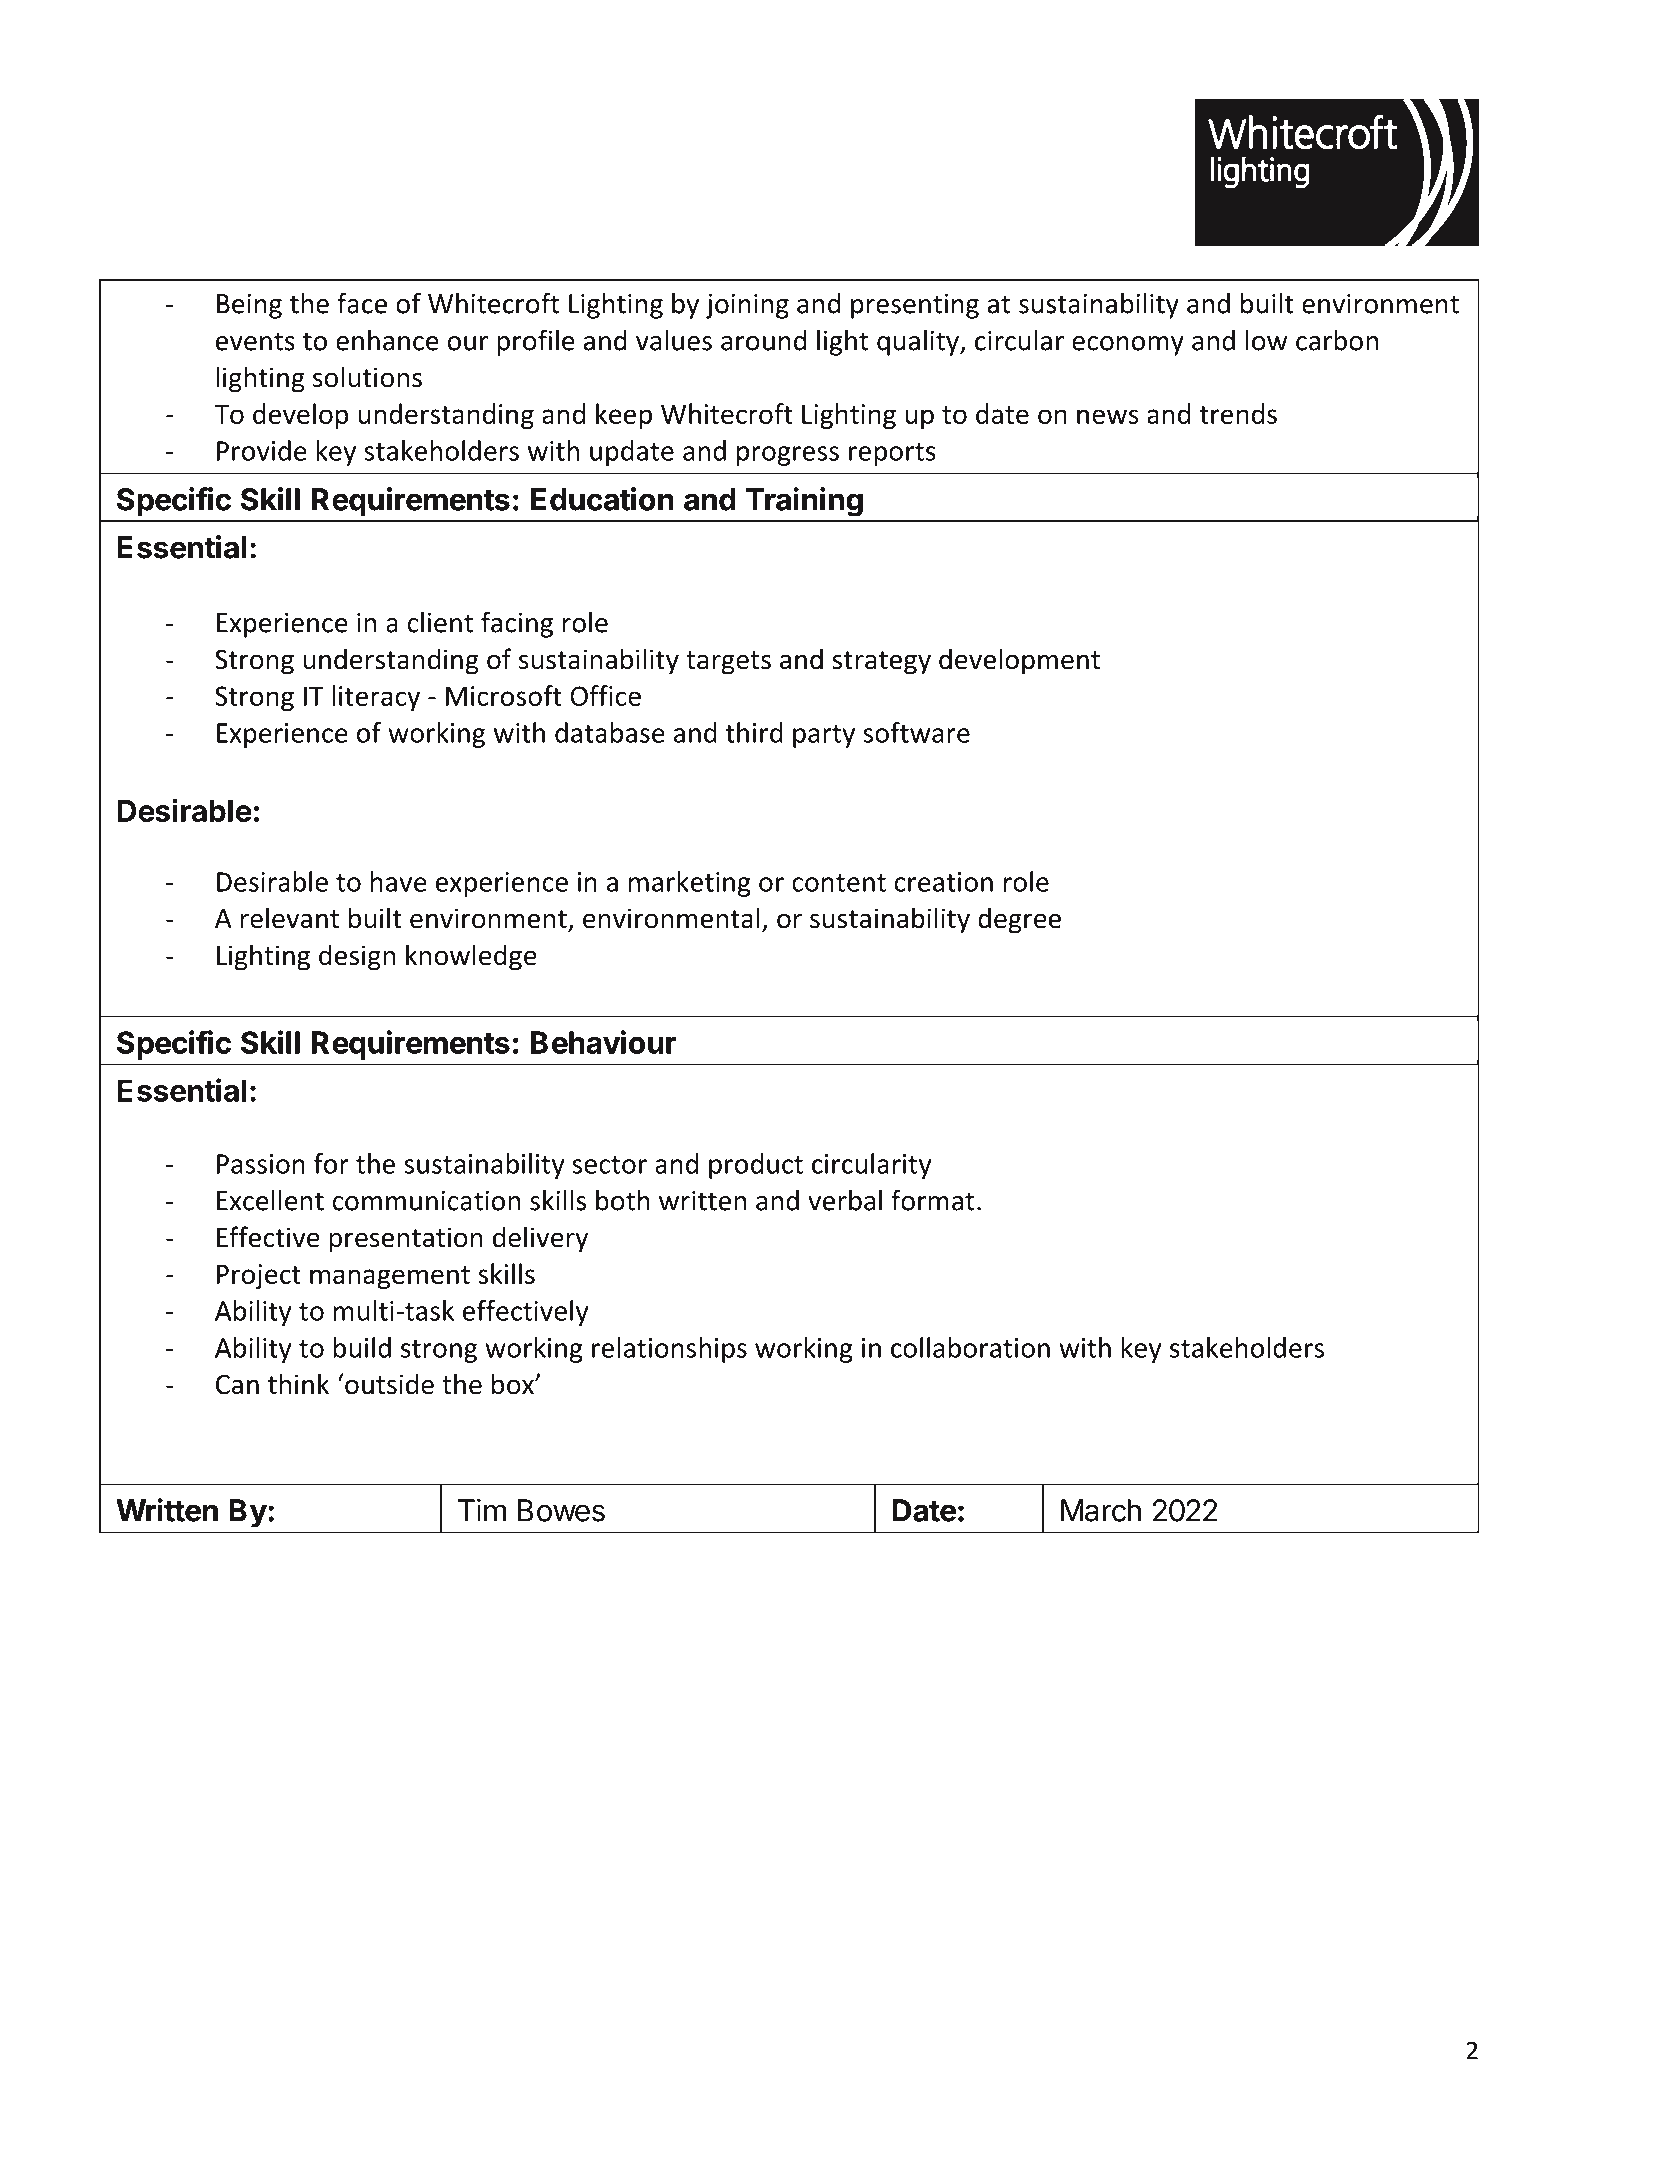  Describe the element at coordinates (399, 881) in the document. I see `have` at that location.
